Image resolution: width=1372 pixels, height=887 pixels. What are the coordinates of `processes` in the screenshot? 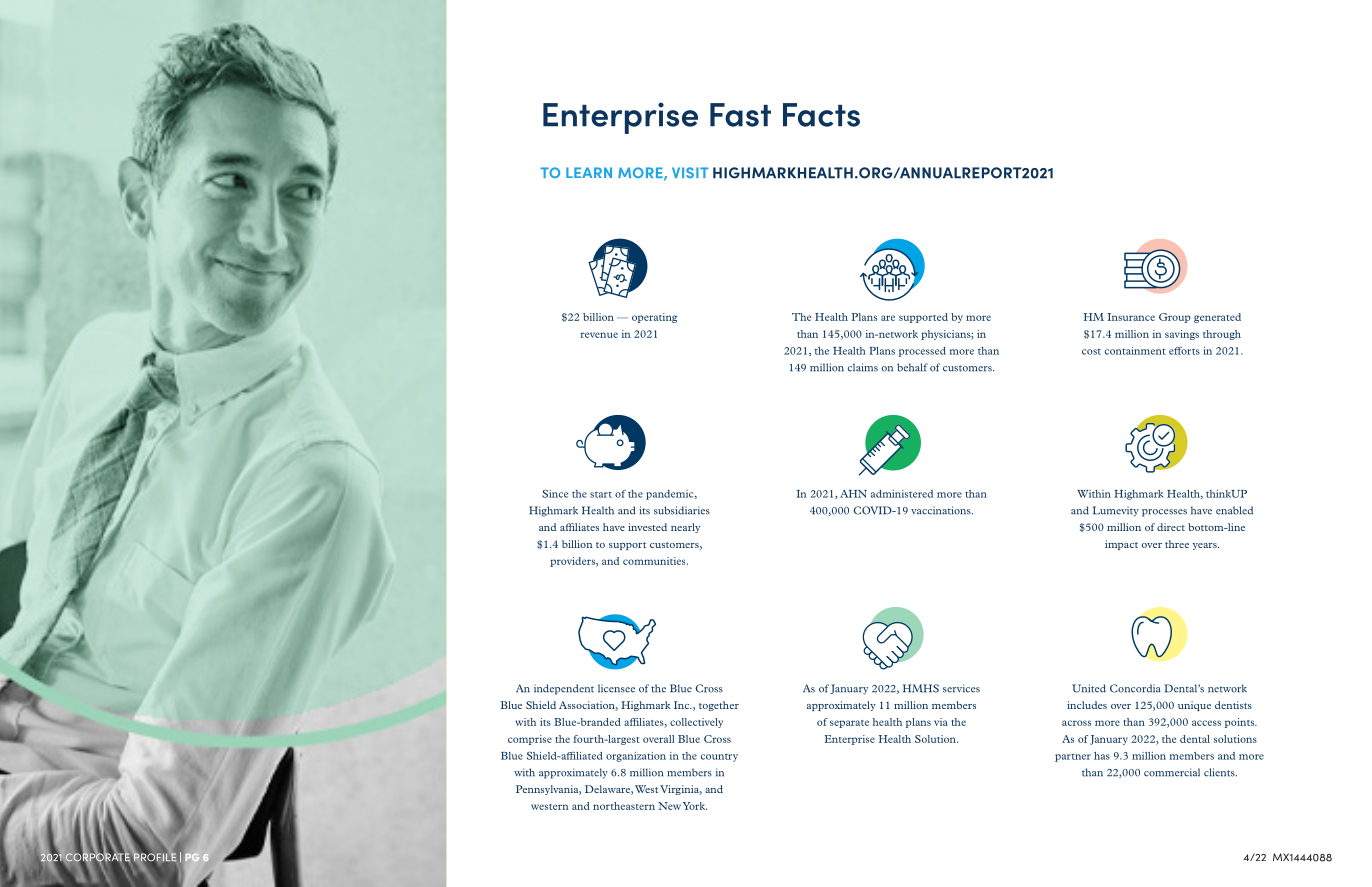 It's located at (1164, 513).
